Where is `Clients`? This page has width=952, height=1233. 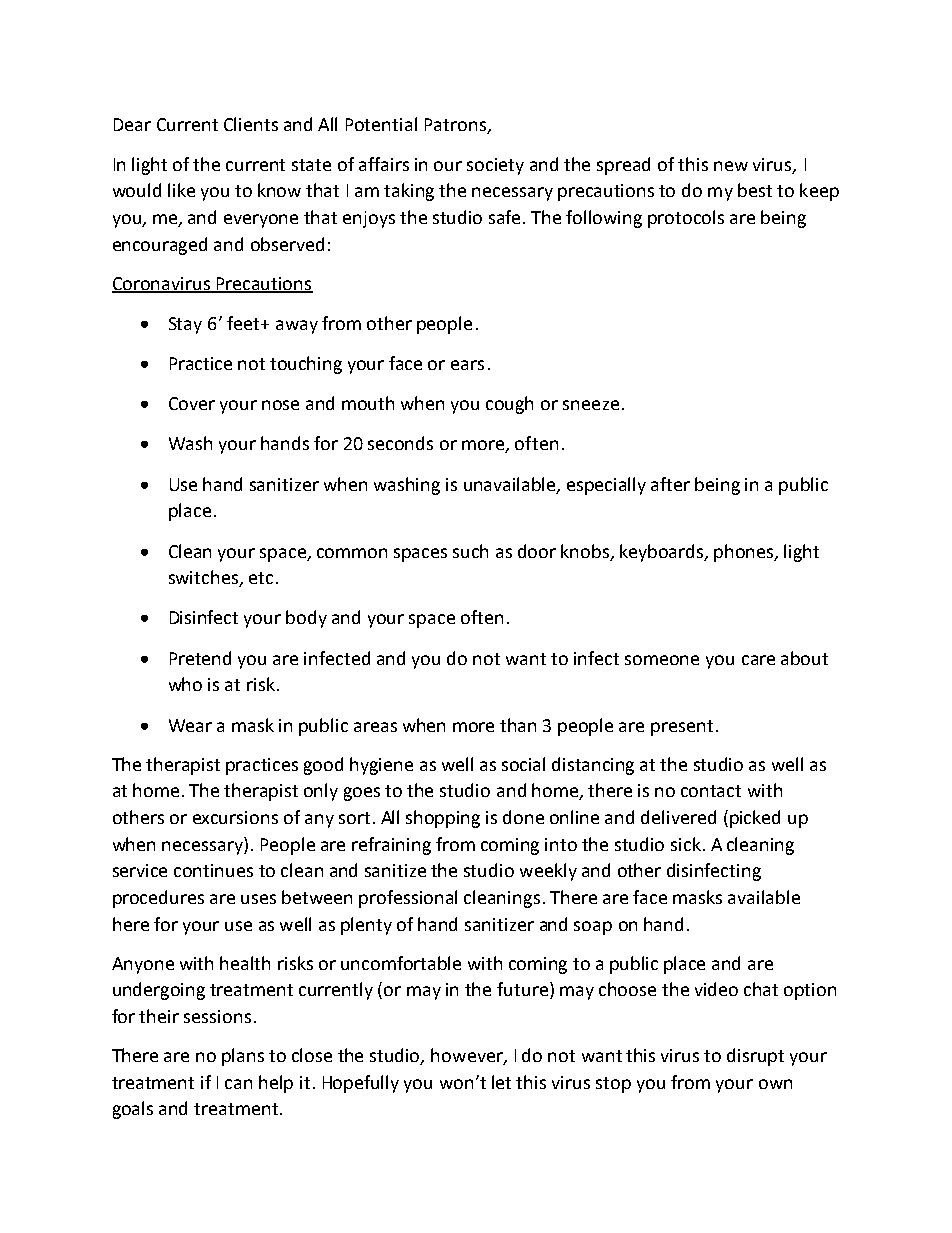
Clients is located at coordinates (251, 124).
